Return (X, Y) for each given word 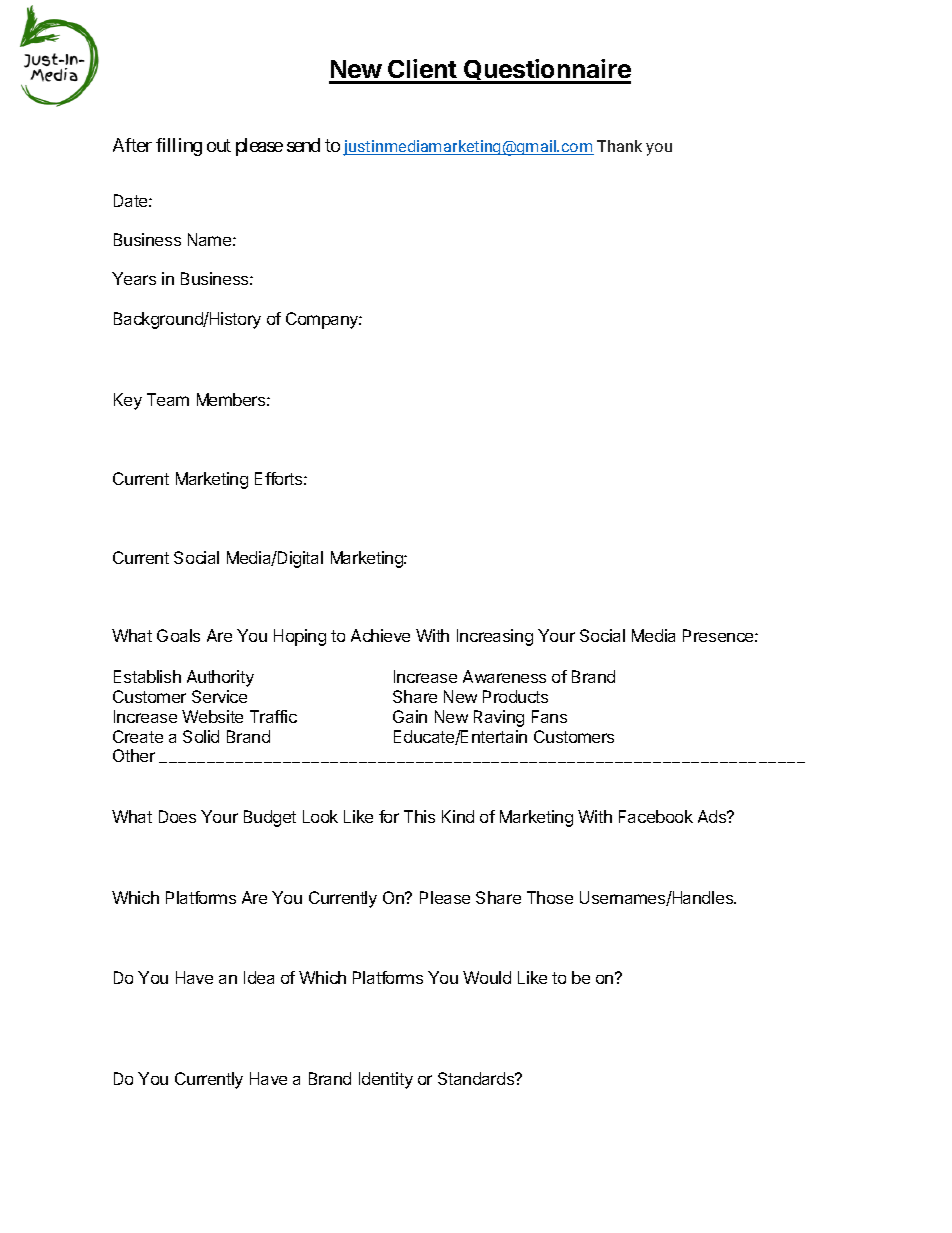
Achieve (380, 635)
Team (168, 399)
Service (219, 696)
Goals (178, 635)
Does (177, 816)
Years (134, 278)
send (303, 145)
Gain (410, 716)
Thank (619, 146)
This (419, 816)
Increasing (495, 637)
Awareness (504, 676)
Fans (549, 716)
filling (179, 147)
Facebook (656, 816)
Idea (259, 977)
